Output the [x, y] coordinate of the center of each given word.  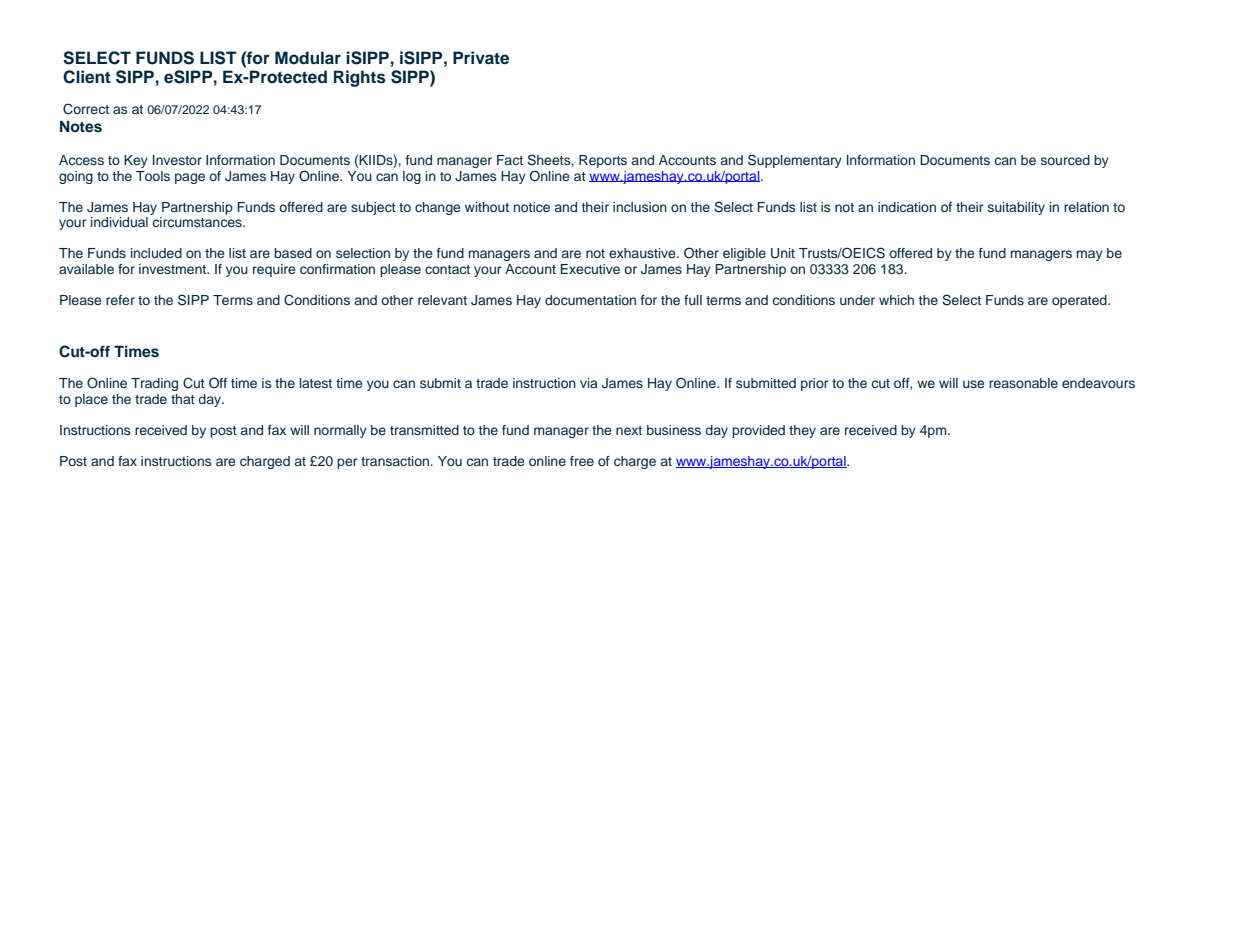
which [896, 300]
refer [120, 300]
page [190, 178]
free [582, 461]
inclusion [640, 207]
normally [340, 431]
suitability [1016, 208]
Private [481, 58]
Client [87, 77]
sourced [1065, 160]
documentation [590, 300]
